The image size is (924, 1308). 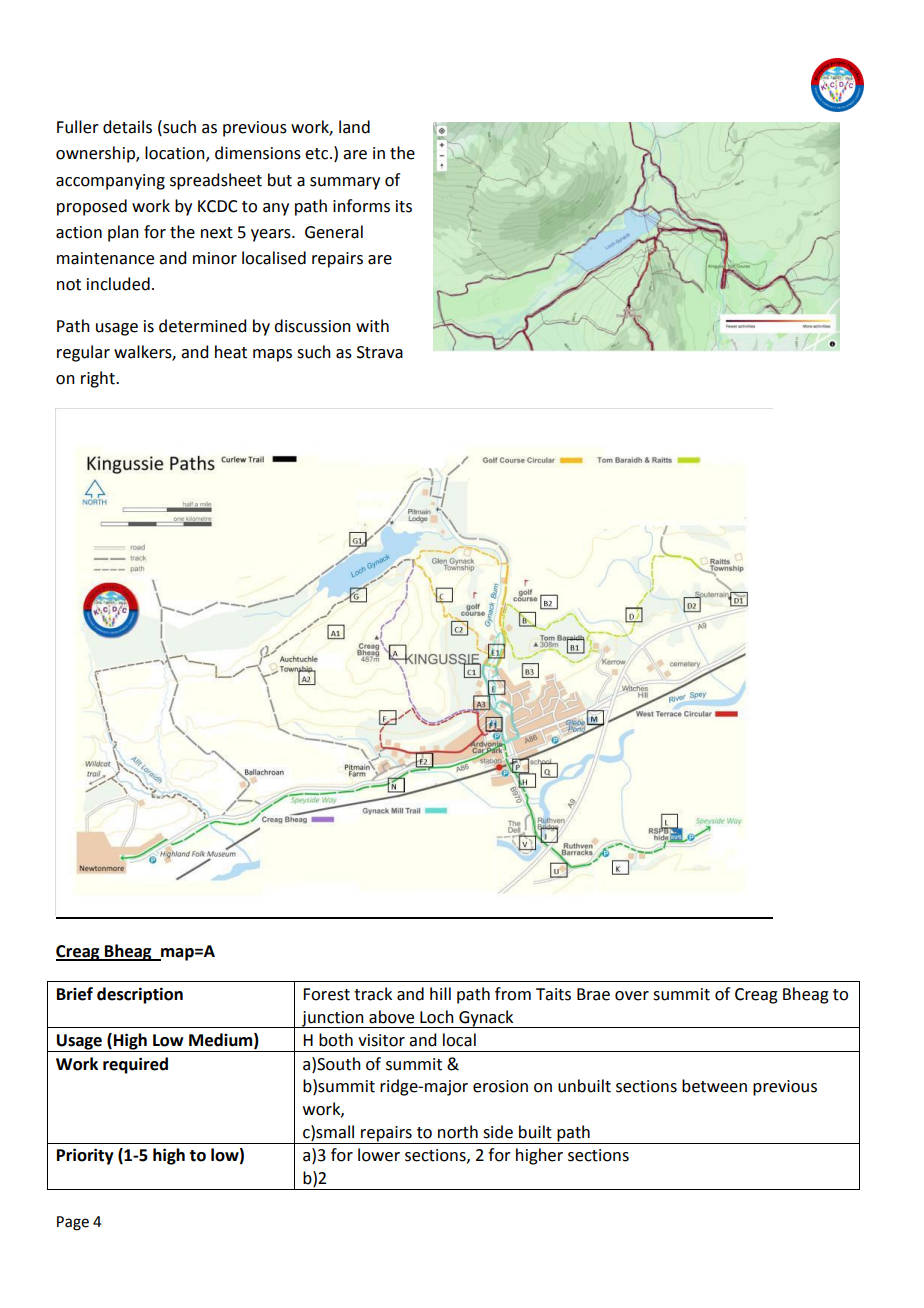 What do you see at coordinates (176, 154) in the screenshot?
I see `location` at bounding box center [176, 154].
